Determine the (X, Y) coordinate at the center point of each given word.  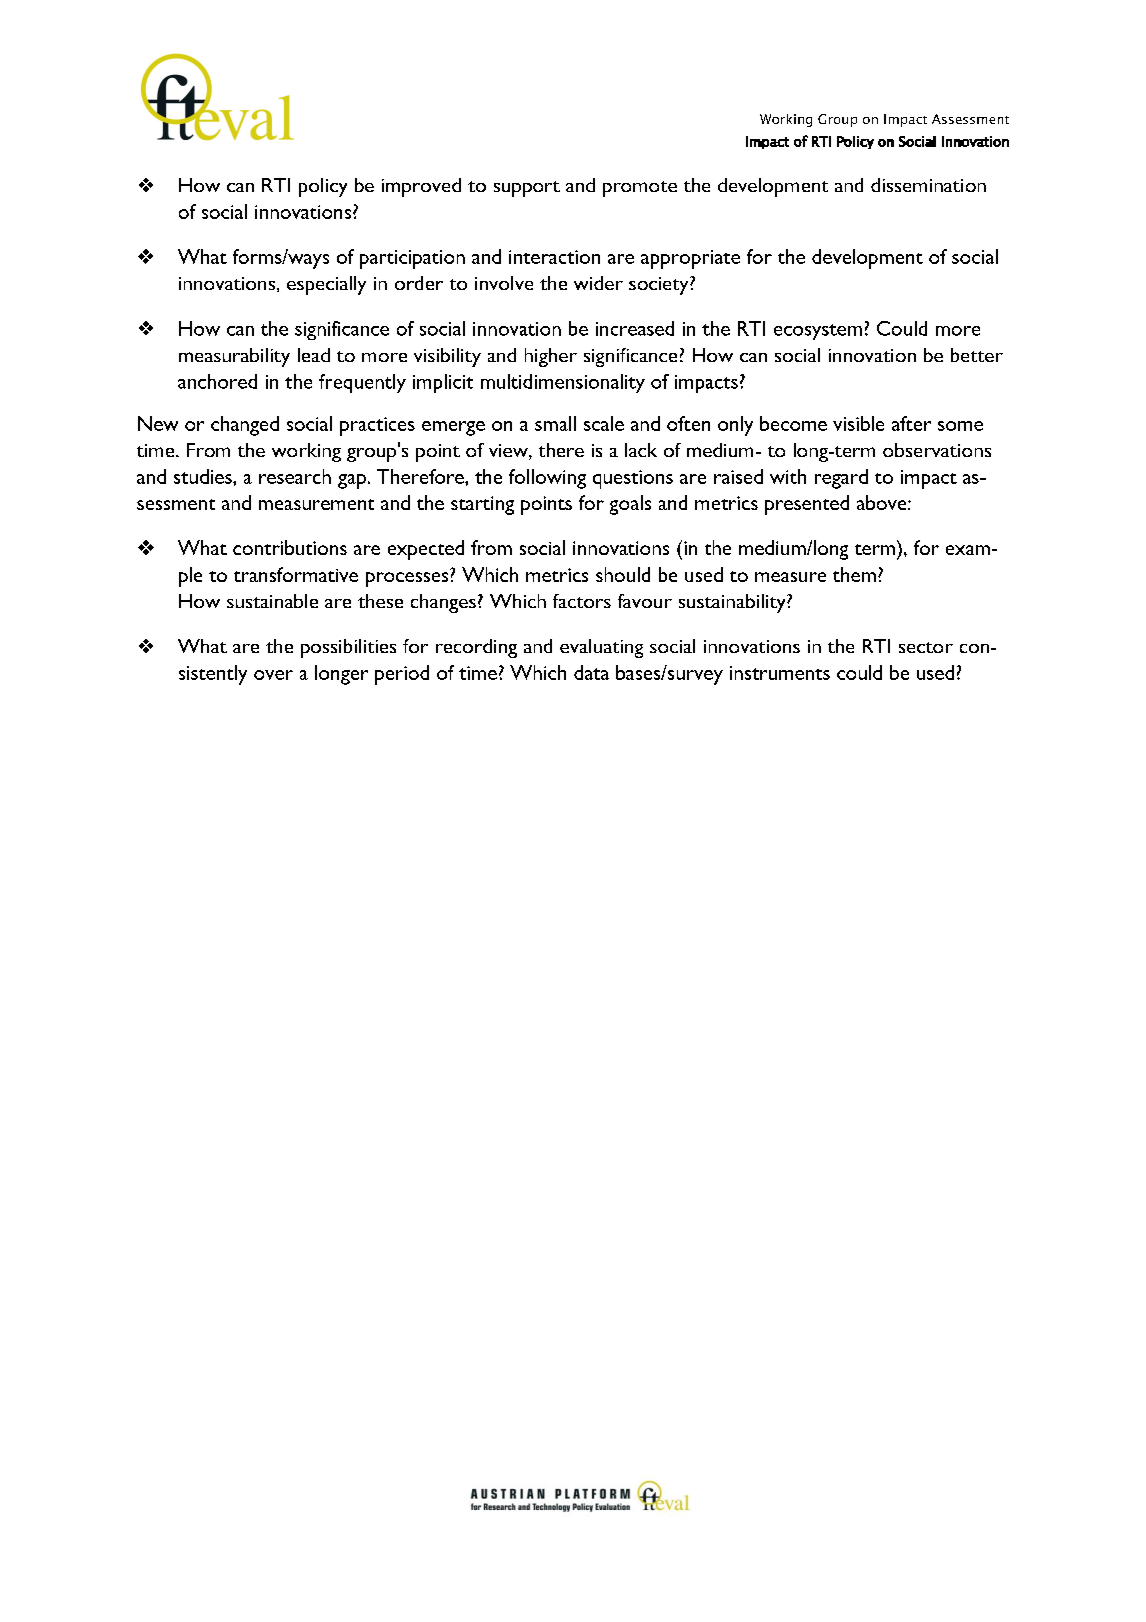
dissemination (928, 185)
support (527, 189)
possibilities (348, 648)
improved (421, 187)
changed (245, 426)
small (555, 423)
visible (858, 423)
